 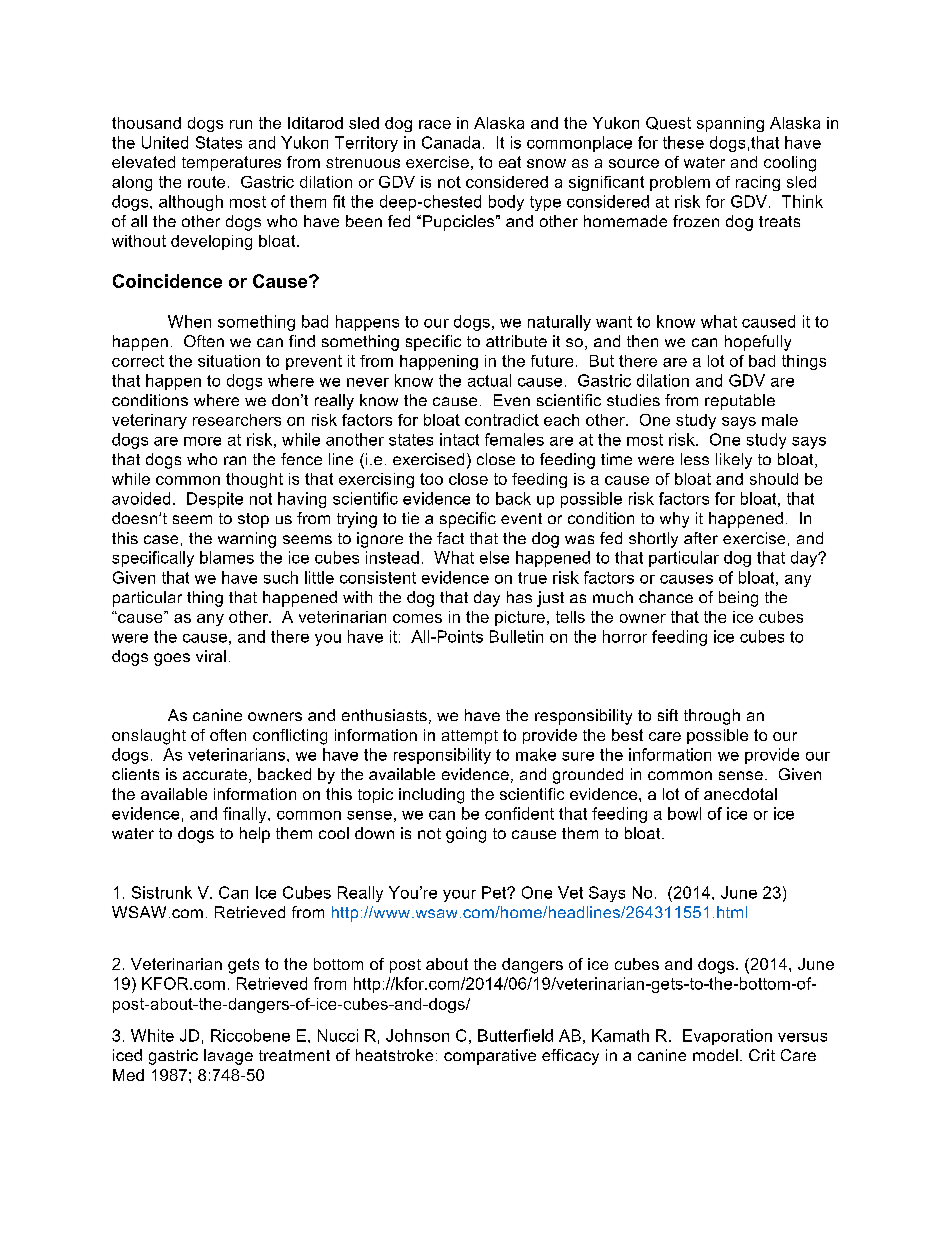 I want to click on model, so click(x=715, y=1055).
